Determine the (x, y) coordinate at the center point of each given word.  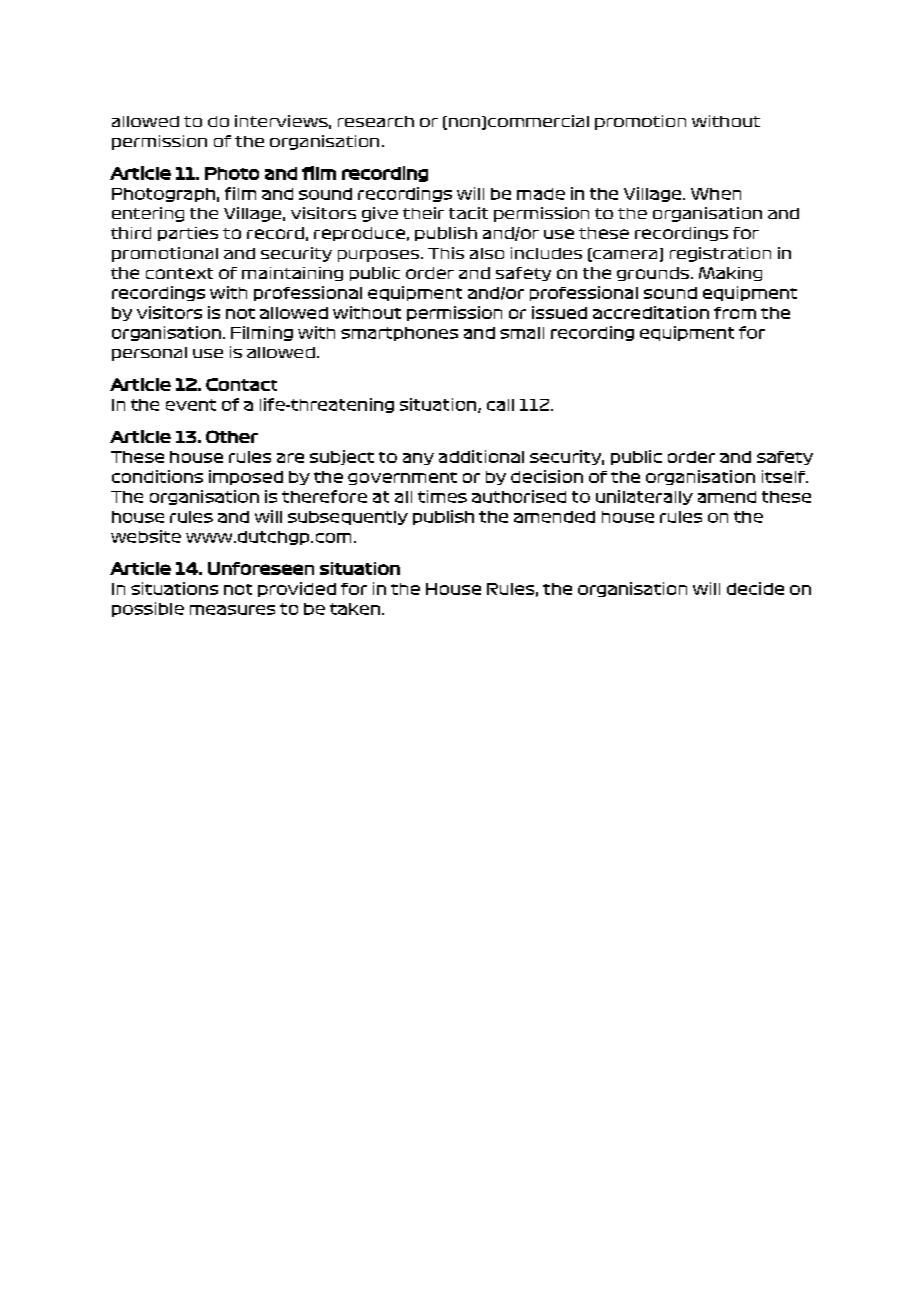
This (446, 253)
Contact (241, 384)
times (442, 496)
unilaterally (644, 497)
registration (720, 254)
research (376, 121)
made (541, 194)
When (716, 194)
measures (232, 610)
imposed (246, 477)
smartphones (399, 334)
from (735, 313)
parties (188, 234)
